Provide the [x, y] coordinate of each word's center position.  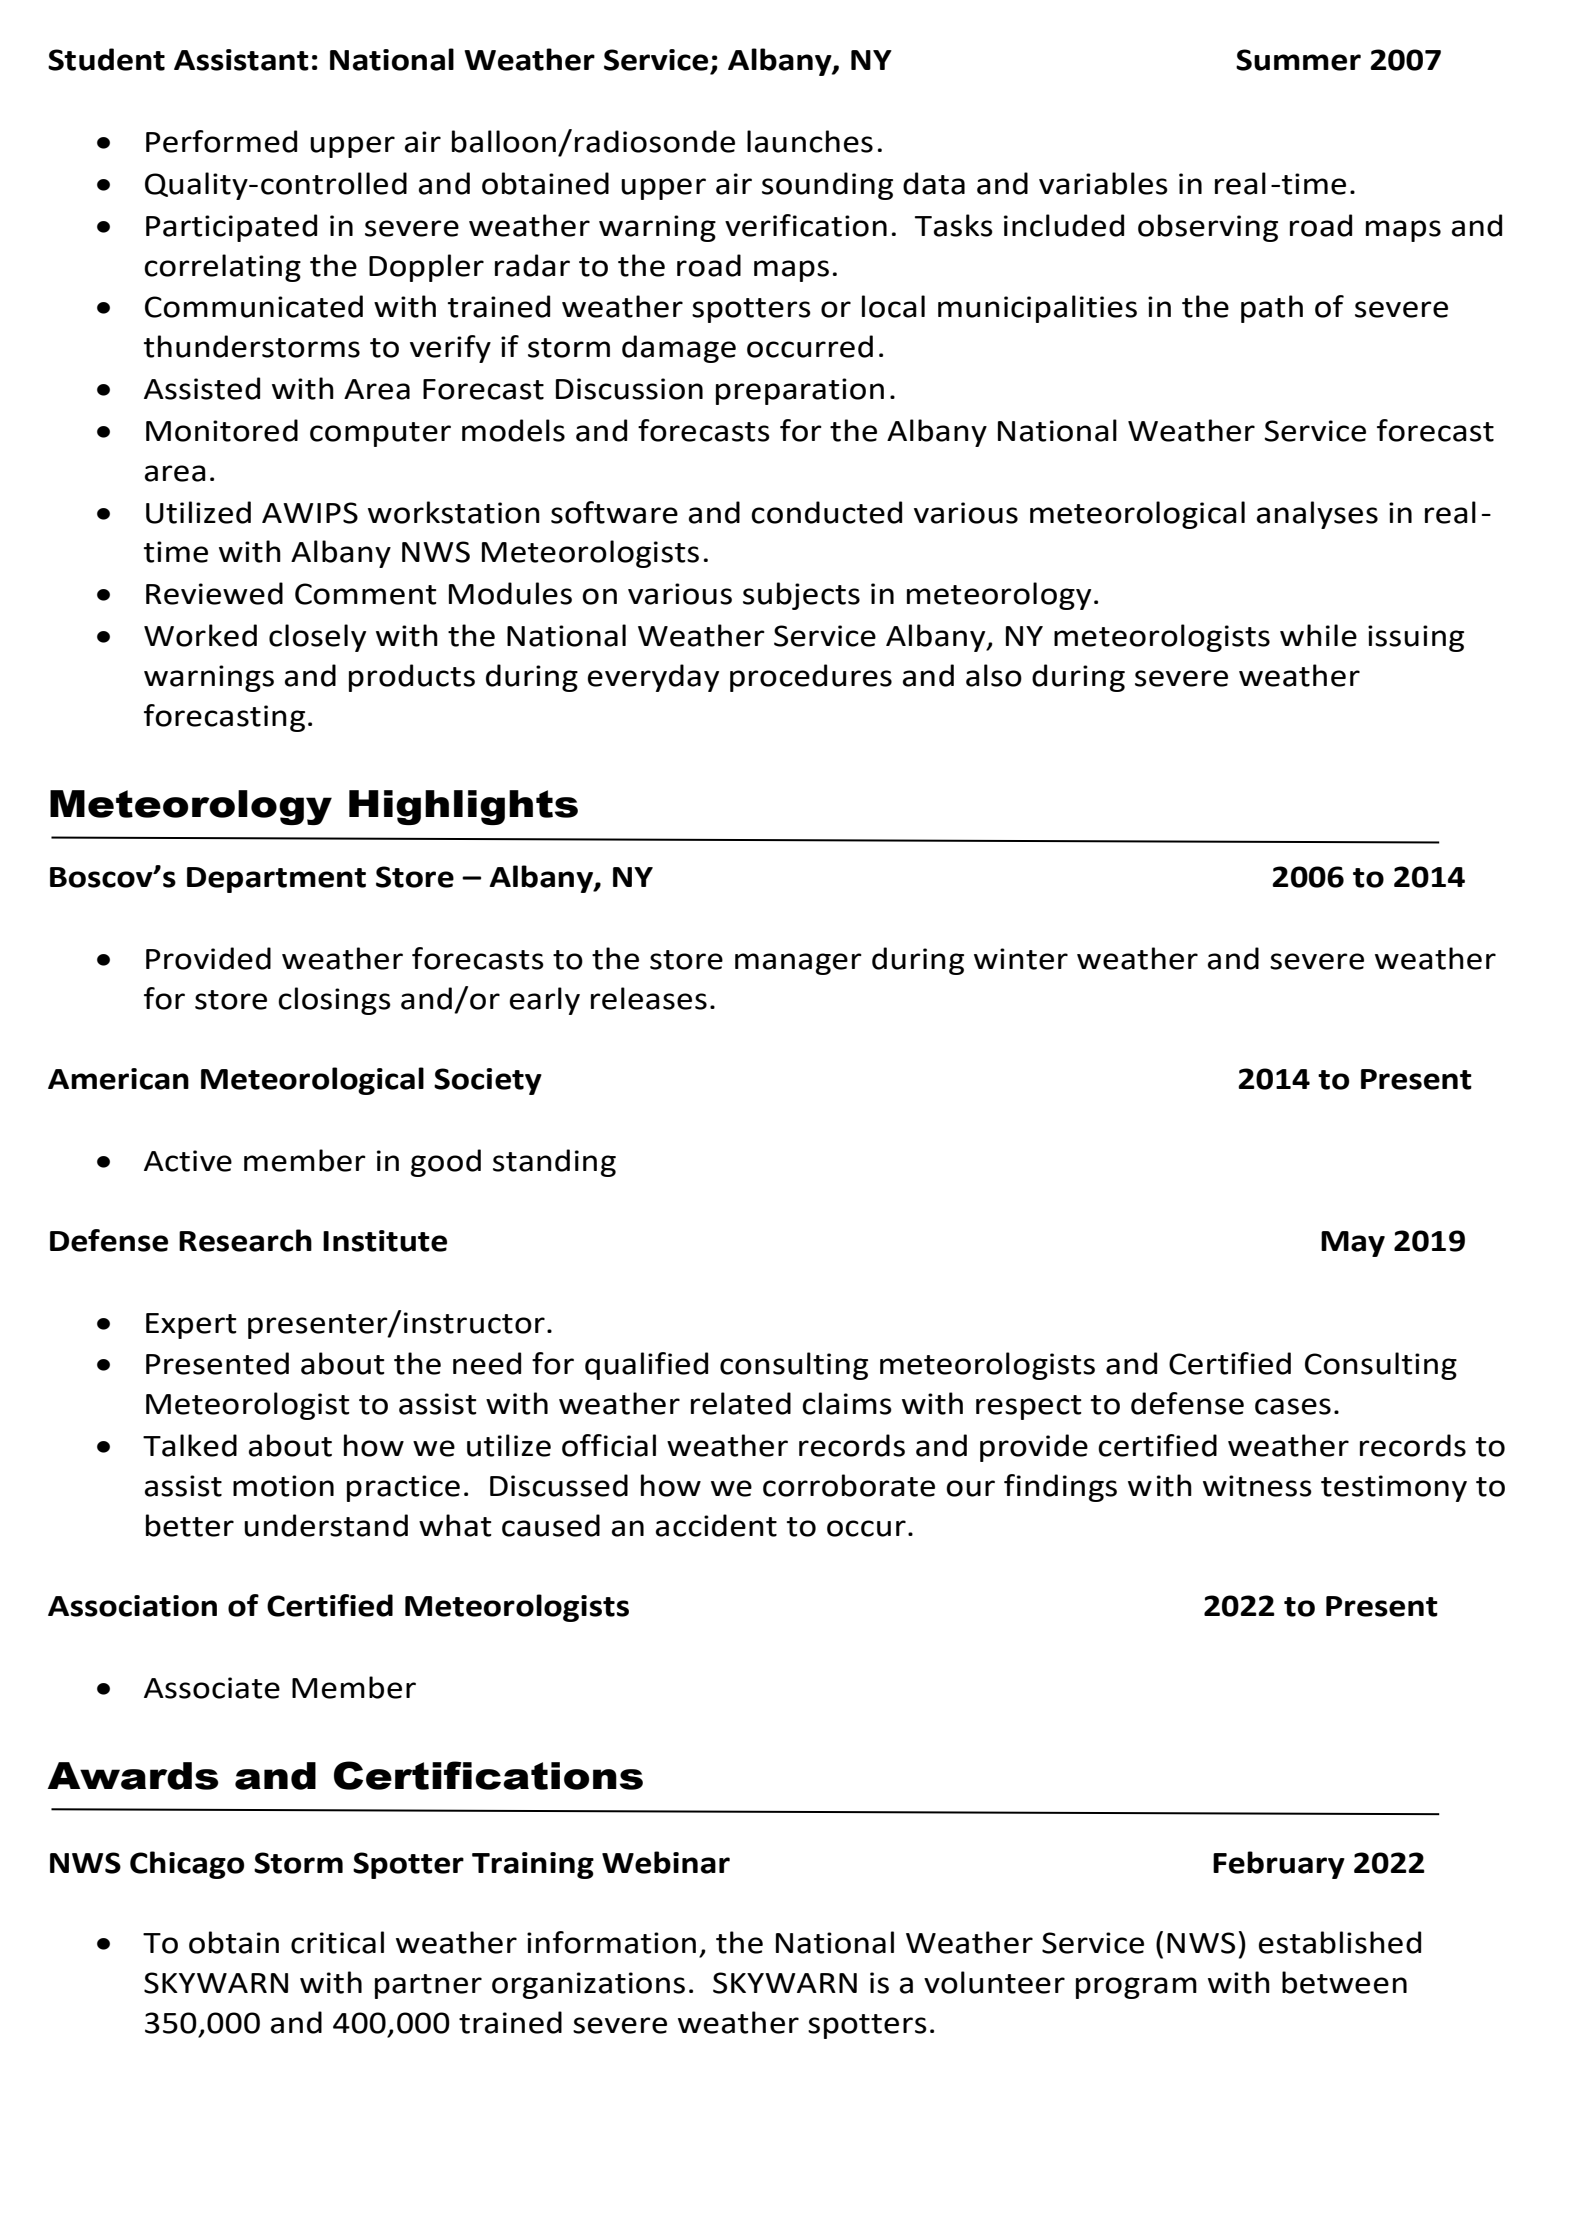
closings [334, 1001]
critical [337, 1942]
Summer [1298, 60]
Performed [221, 141]
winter [1021, 959]
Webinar [666, 1862]
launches [810, 141]
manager [798, 964]
